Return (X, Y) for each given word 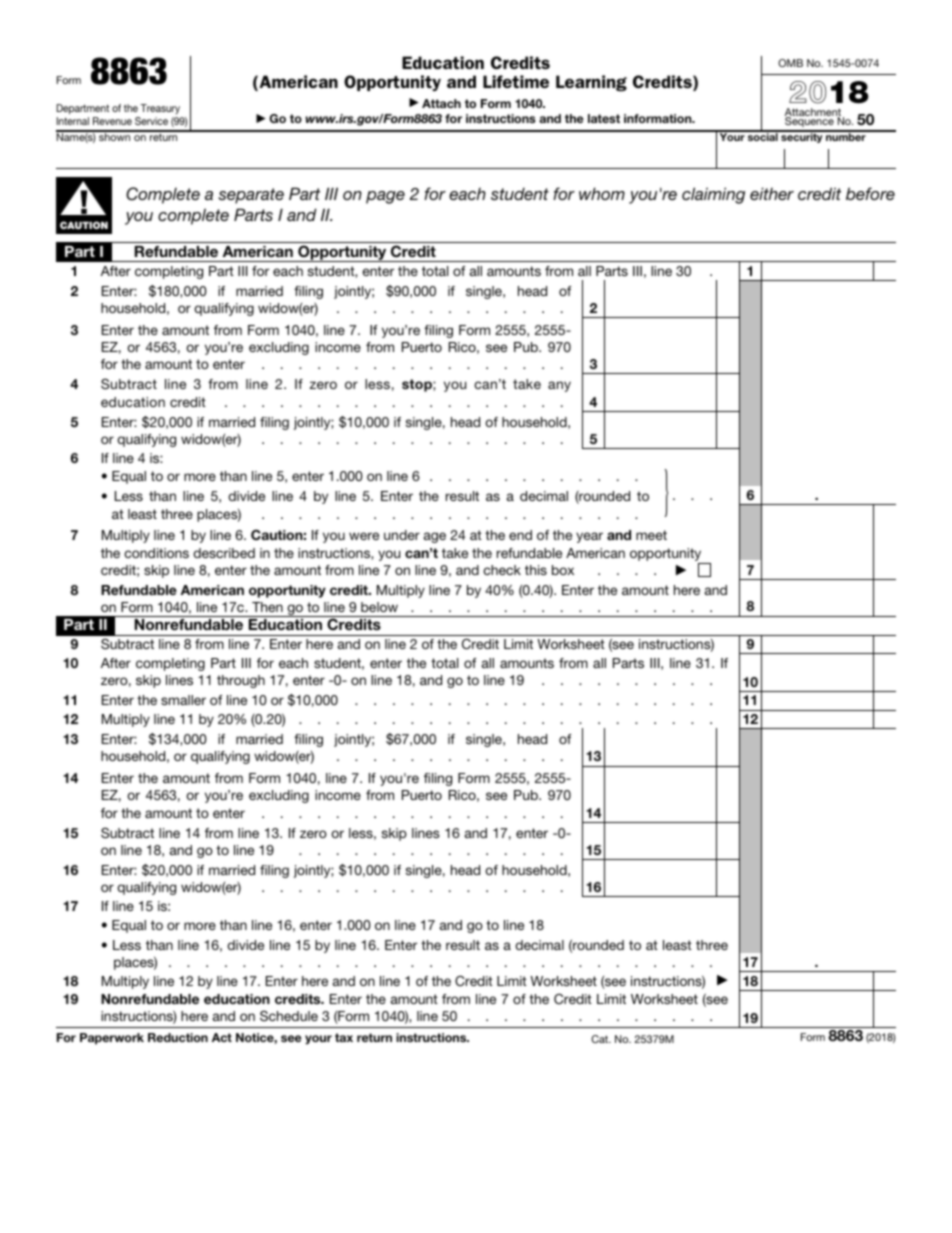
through (241, 681)
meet (651, 535)
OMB (790, 63)
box (563, 570)
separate (251, 196)
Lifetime (516, 81)
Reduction (178, 1037)
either (772, 193)
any (559, 386)
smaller (183, 700)
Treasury (160, 109)
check (502, 570)
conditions (156, 553)
